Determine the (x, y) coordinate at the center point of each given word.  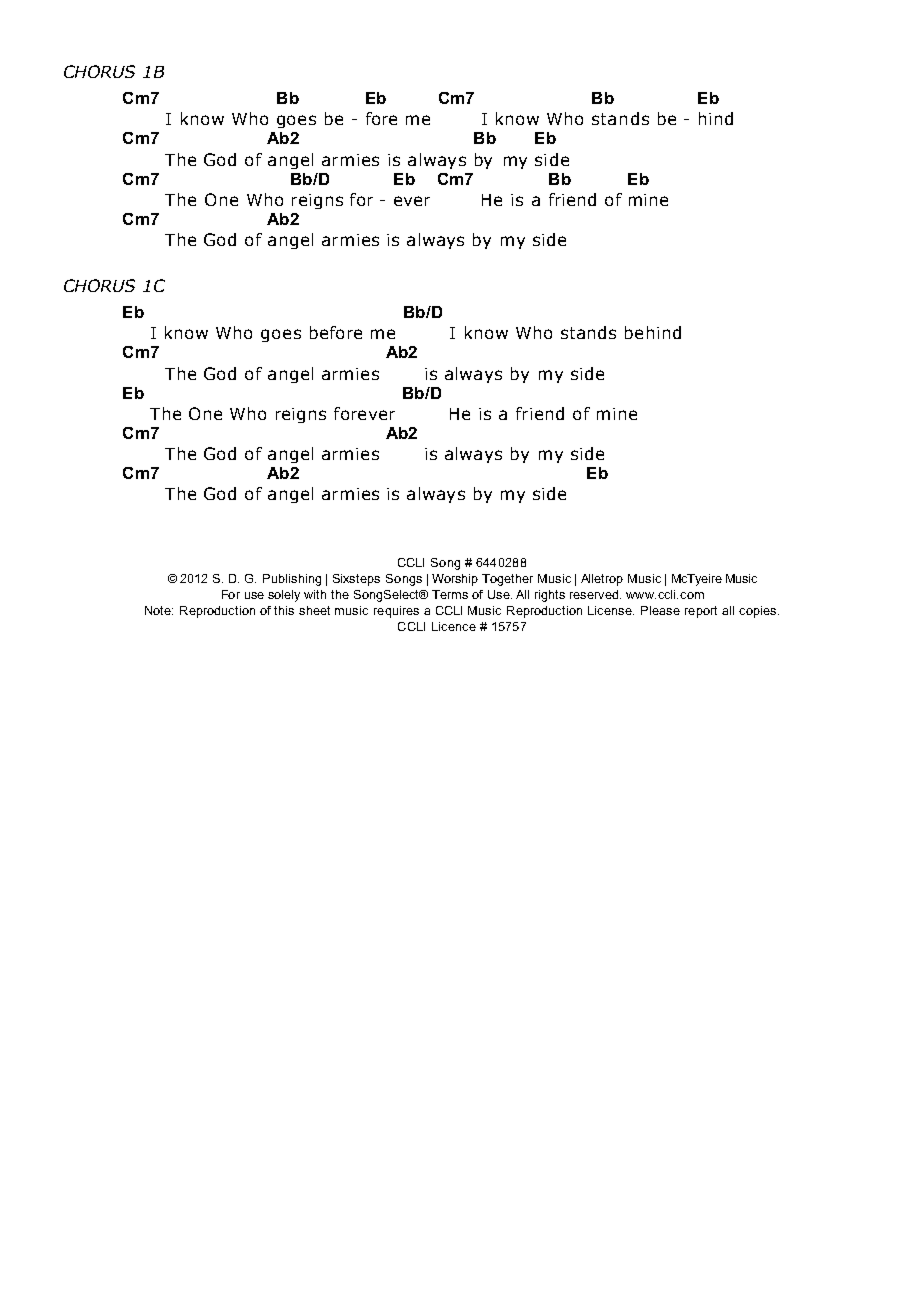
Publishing (292, 580)
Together (507, 580)
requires (396, 612)
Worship (455, 580)
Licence (454, 626)
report (701, 612)
